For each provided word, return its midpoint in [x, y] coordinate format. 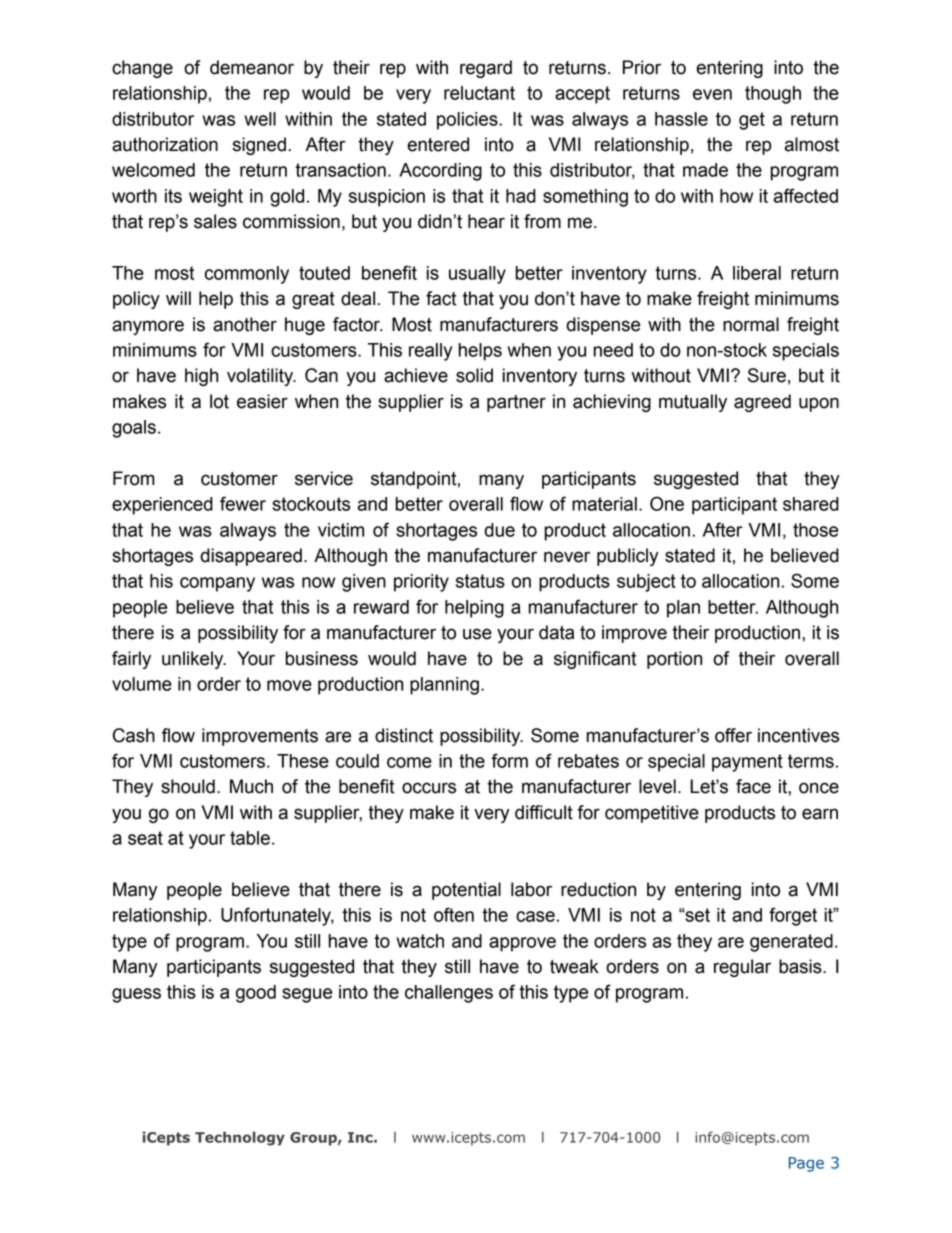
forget [793, 916]
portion [674, 660]
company [217, 584]
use [477, 634]
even [712, 94]
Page [806, 1164]
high [201, 377]
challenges [449, 994]
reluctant [479, 93]
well [260, 119]
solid [474, 375]
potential [466, 891]
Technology [240, 1138]
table [250, 838]
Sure [767, 375]
